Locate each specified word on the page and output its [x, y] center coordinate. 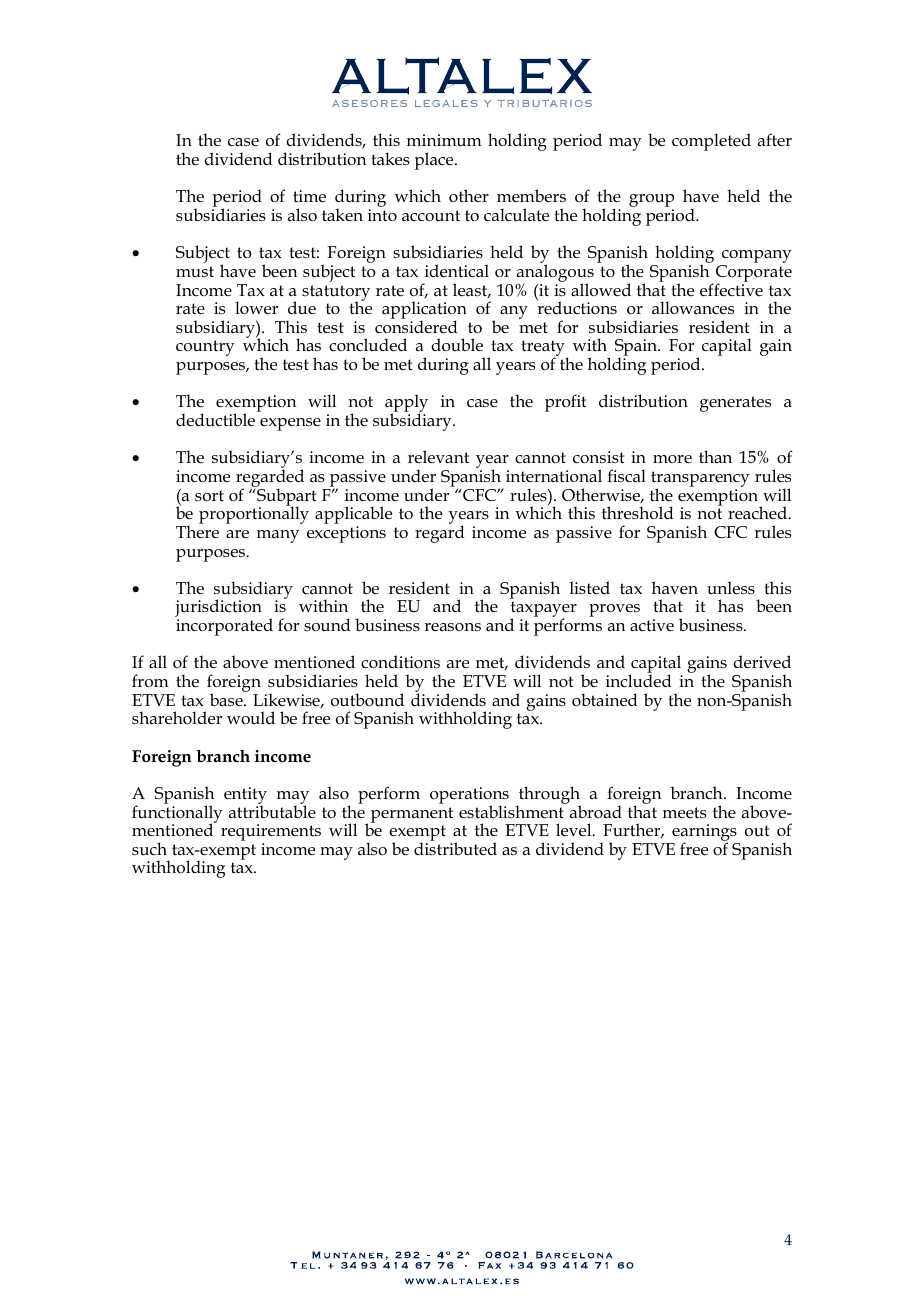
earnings [704, 834]
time [309, 196]
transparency [700, 480]
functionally [177, 814]
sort [209, 496]
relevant [438, 457]
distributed [455, 847]
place [435, 161]
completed [711, 142]
